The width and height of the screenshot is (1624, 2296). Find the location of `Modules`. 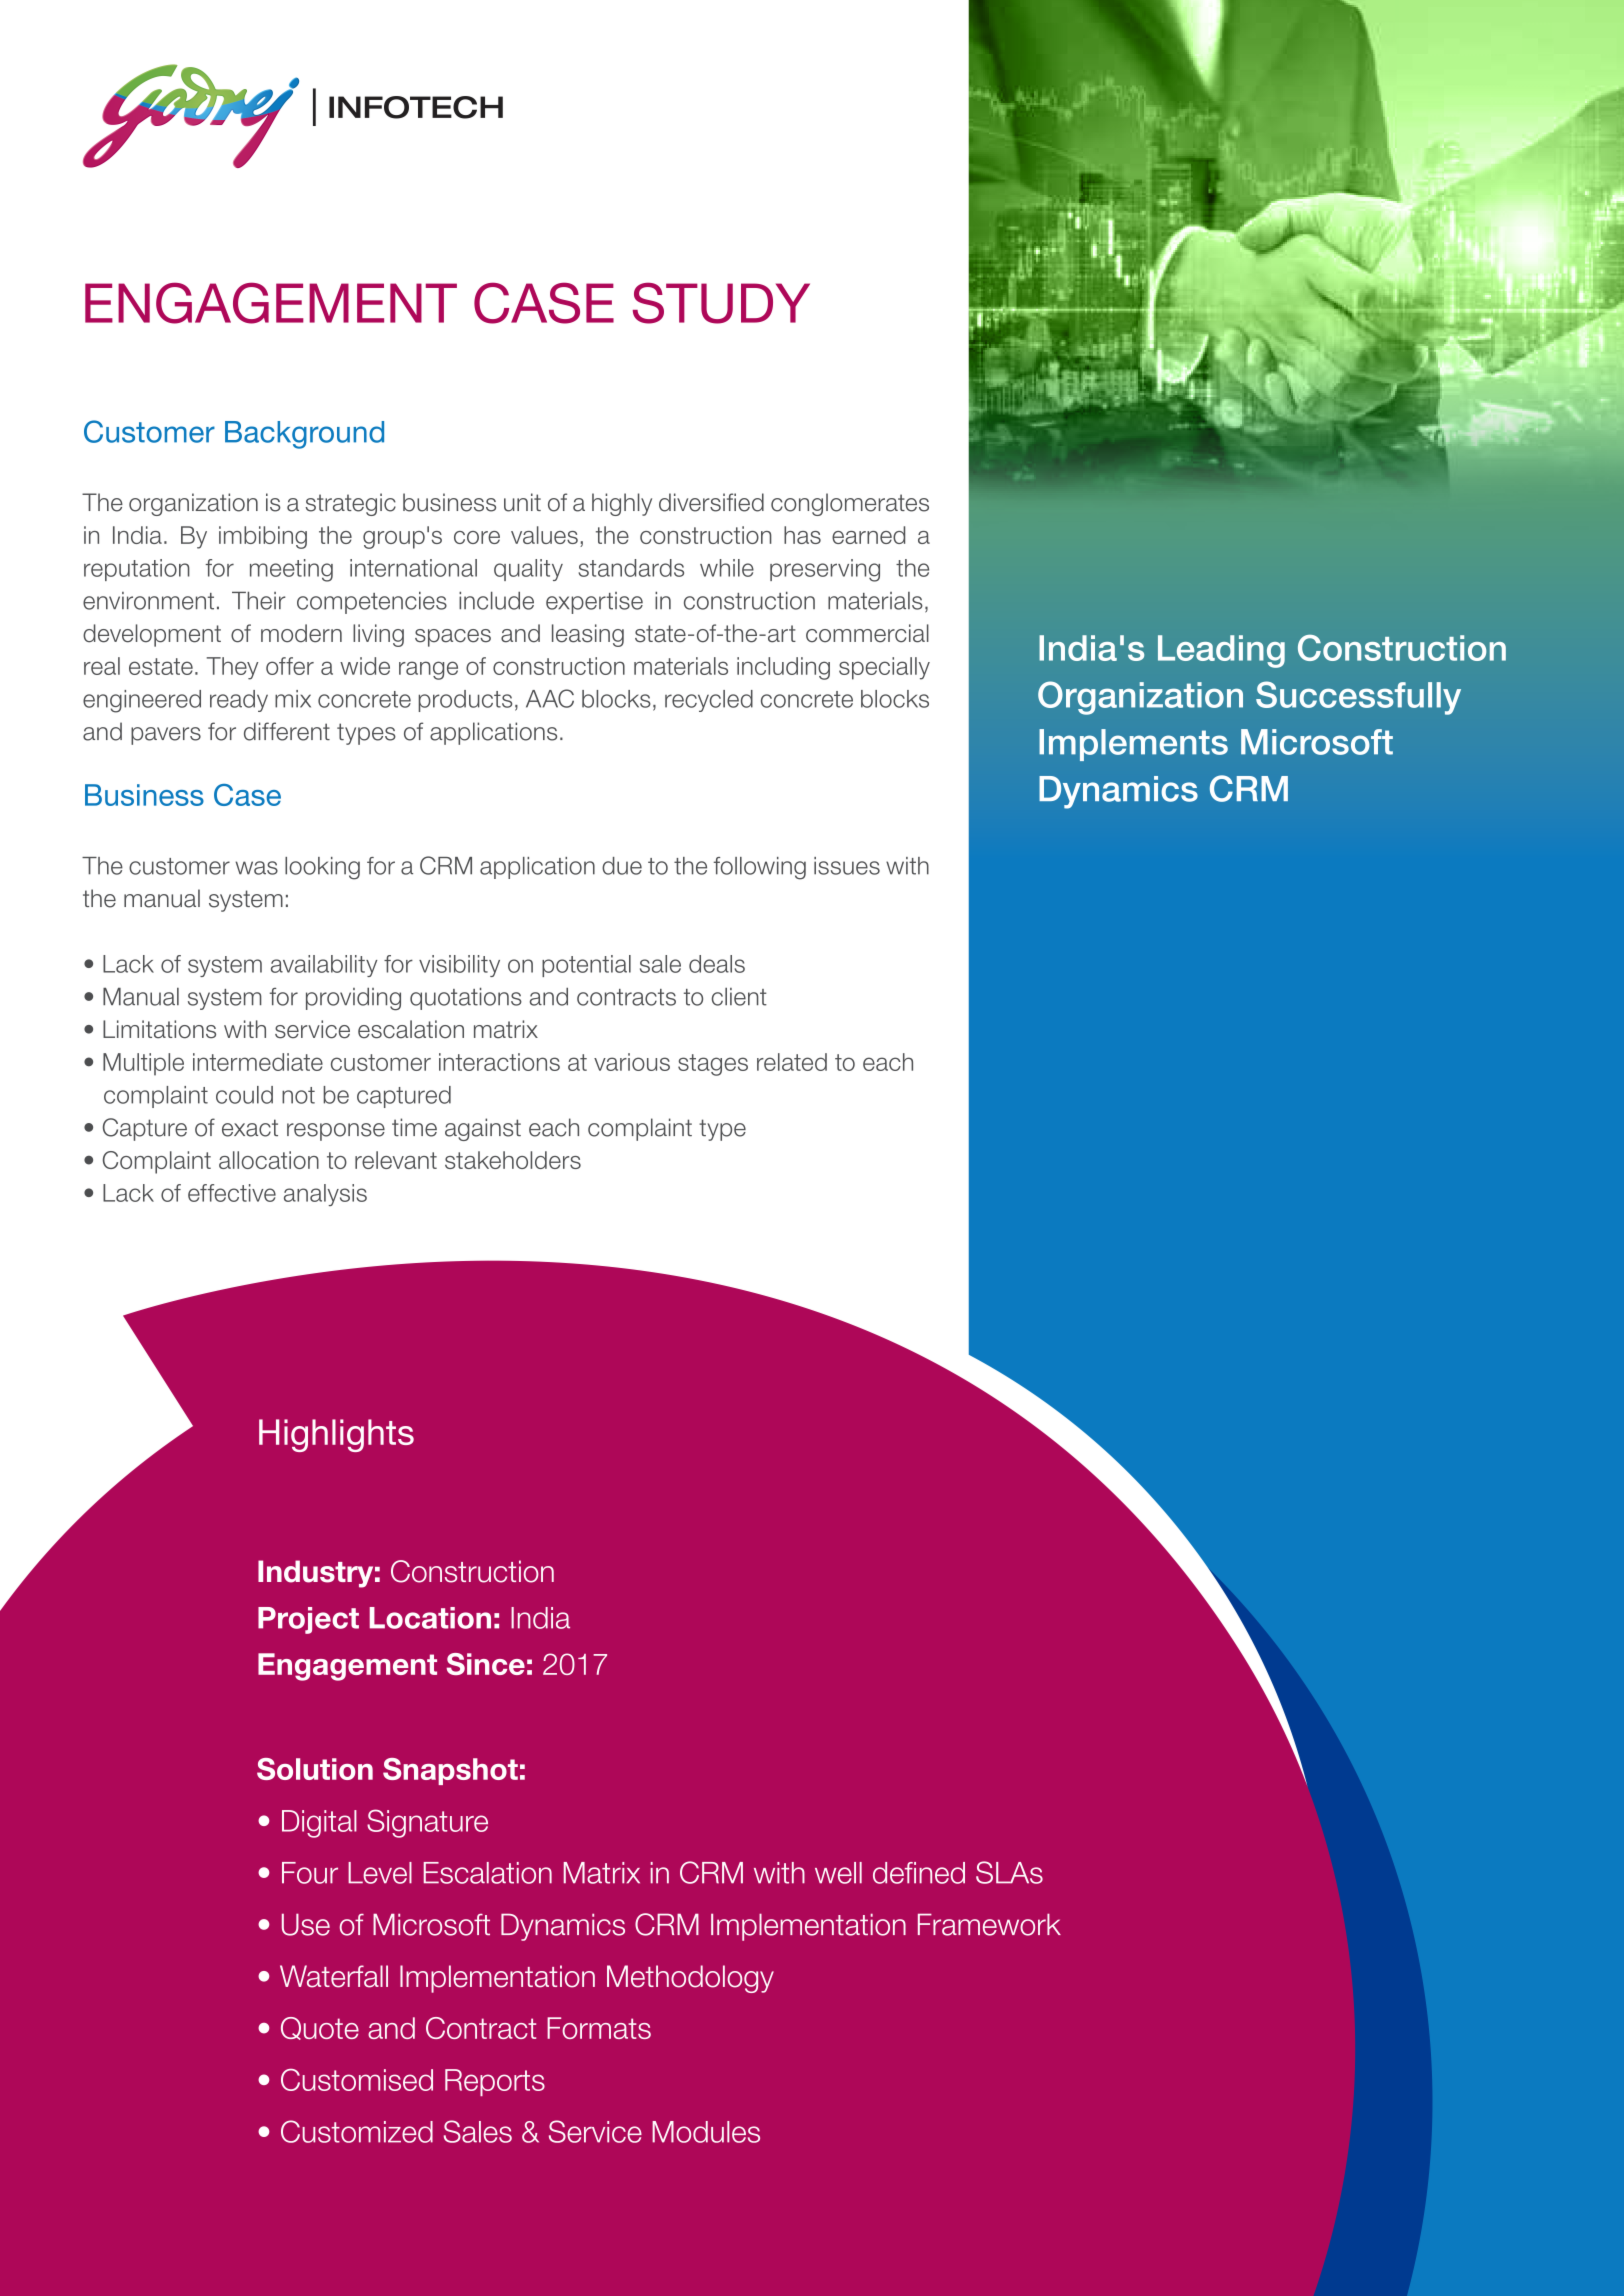

Modules is located at coordinates (706, 2132).
